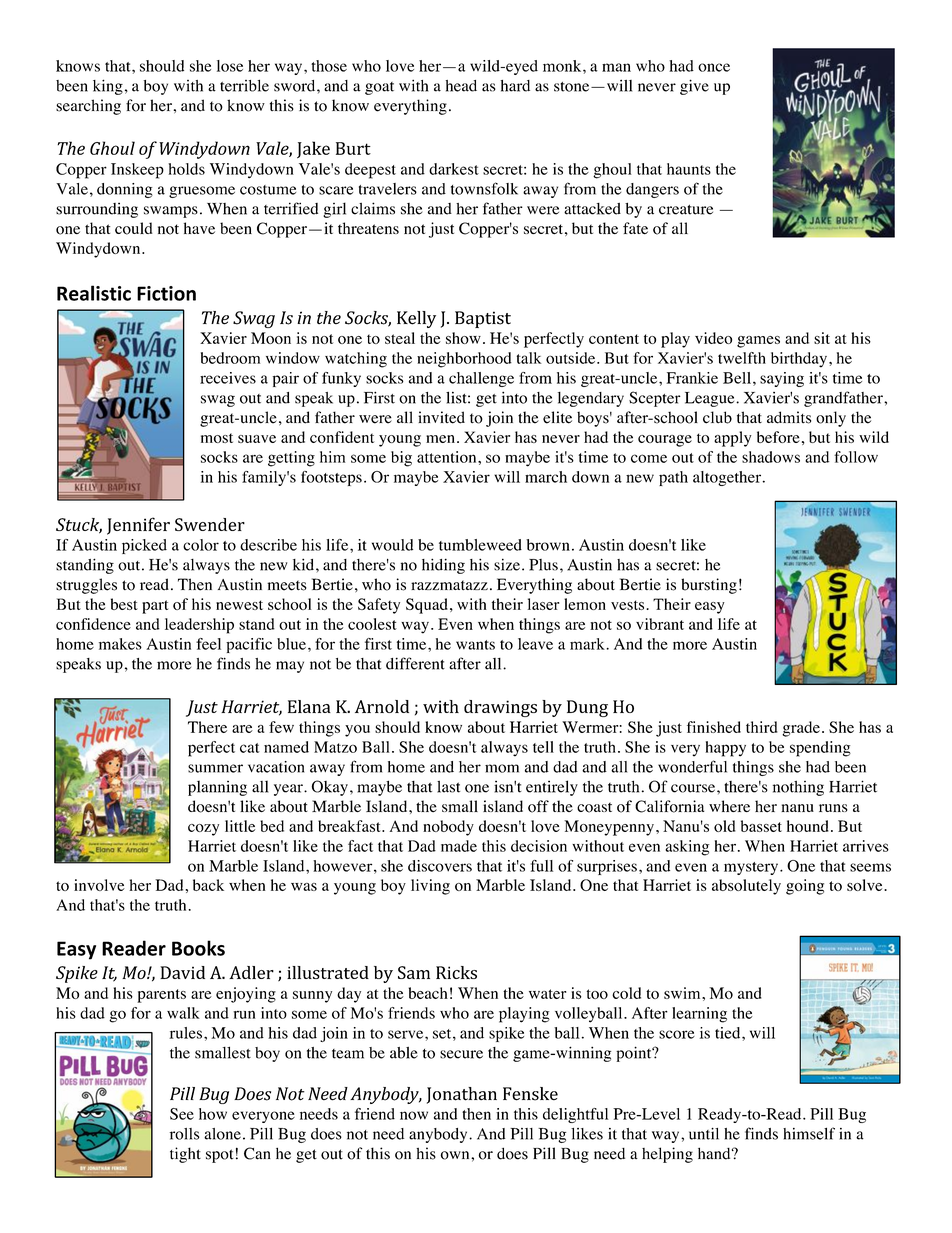  Describe the element at coordinates (217, 438) in the page. I see `most` at that location.
